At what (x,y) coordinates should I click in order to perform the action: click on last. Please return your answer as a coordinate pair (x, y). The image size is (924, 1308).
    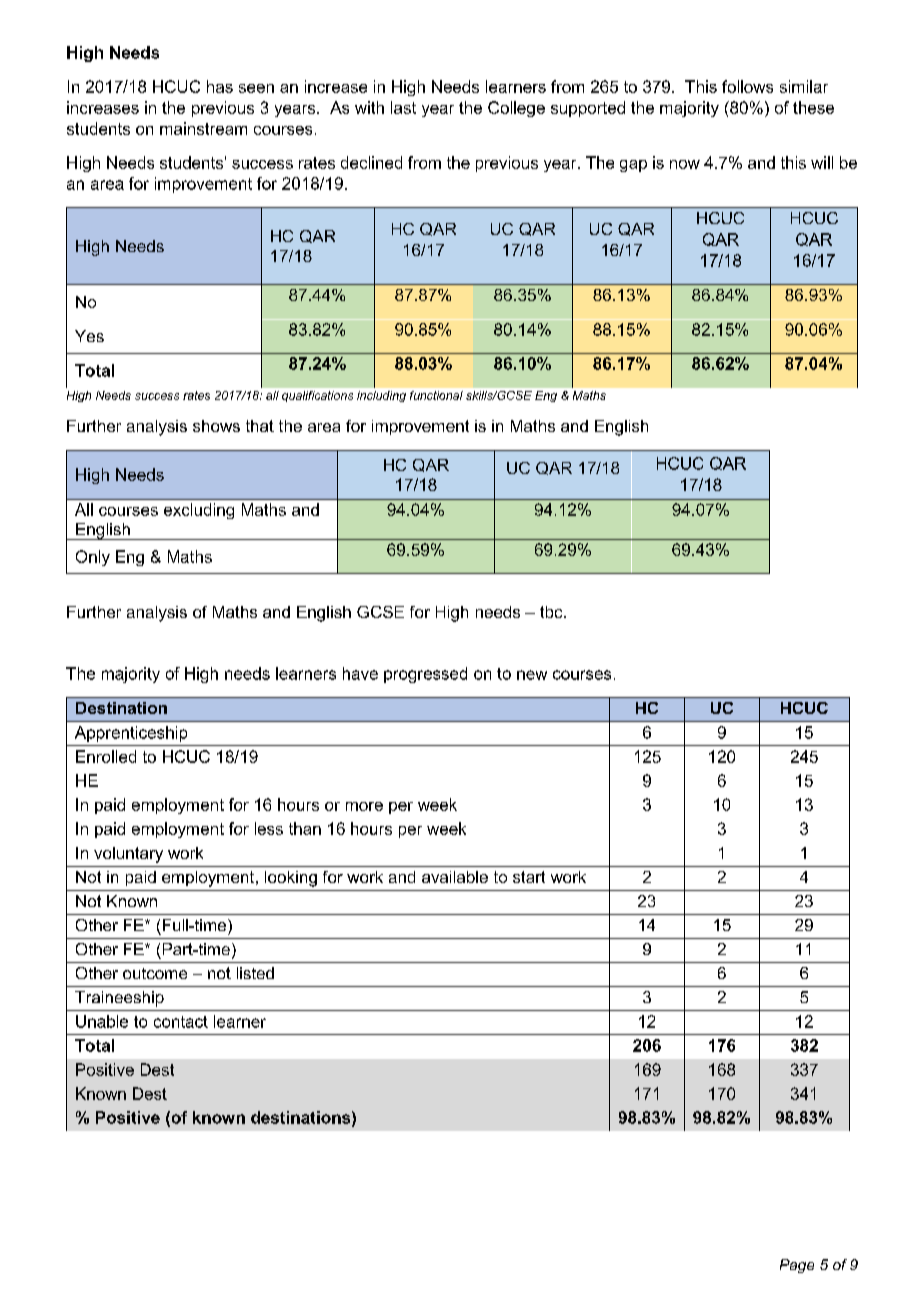
    Looking at the image, I should click on (403, 107).
